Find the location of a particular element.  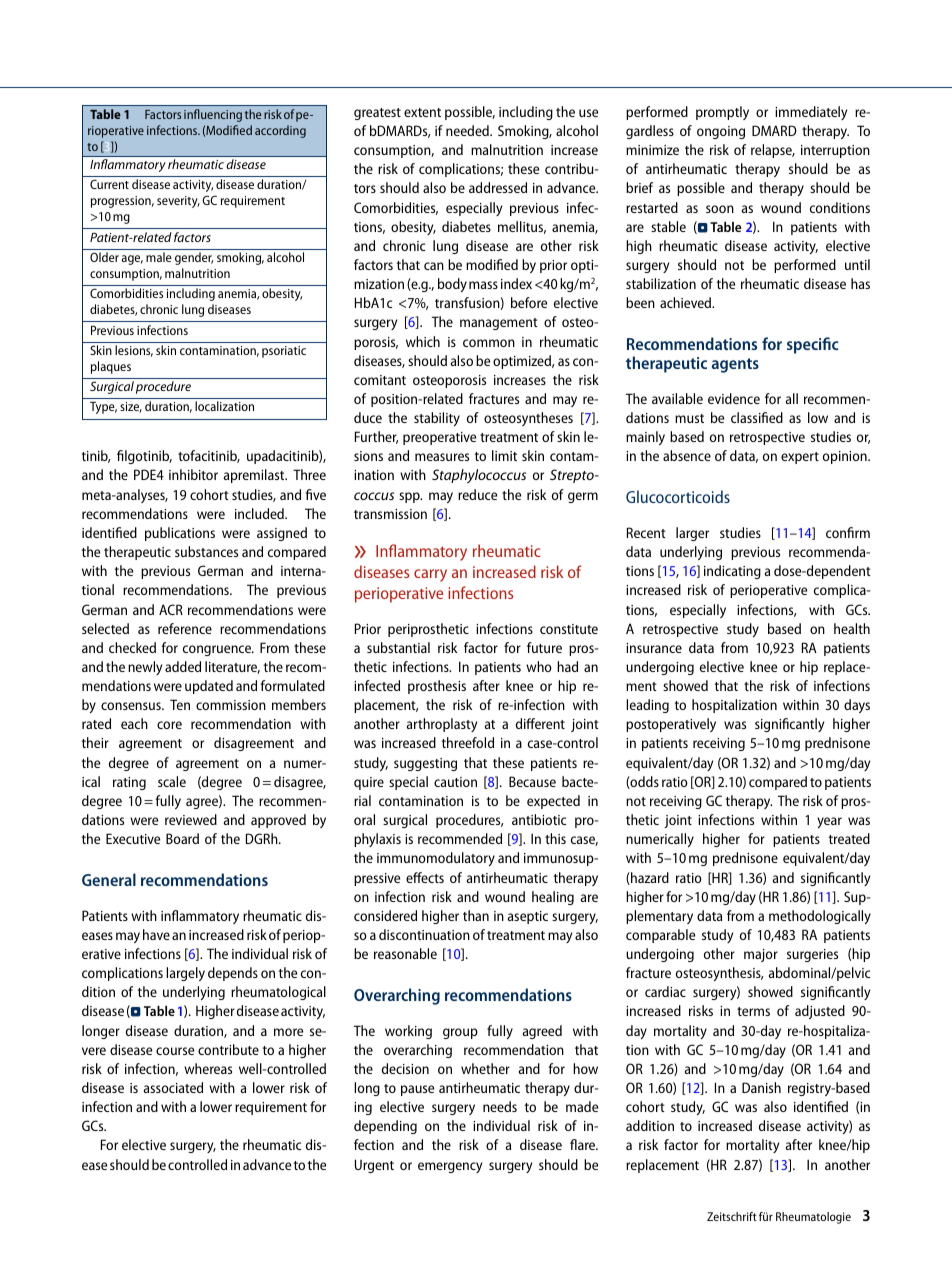

severity is located at coordinates (178, 202).
